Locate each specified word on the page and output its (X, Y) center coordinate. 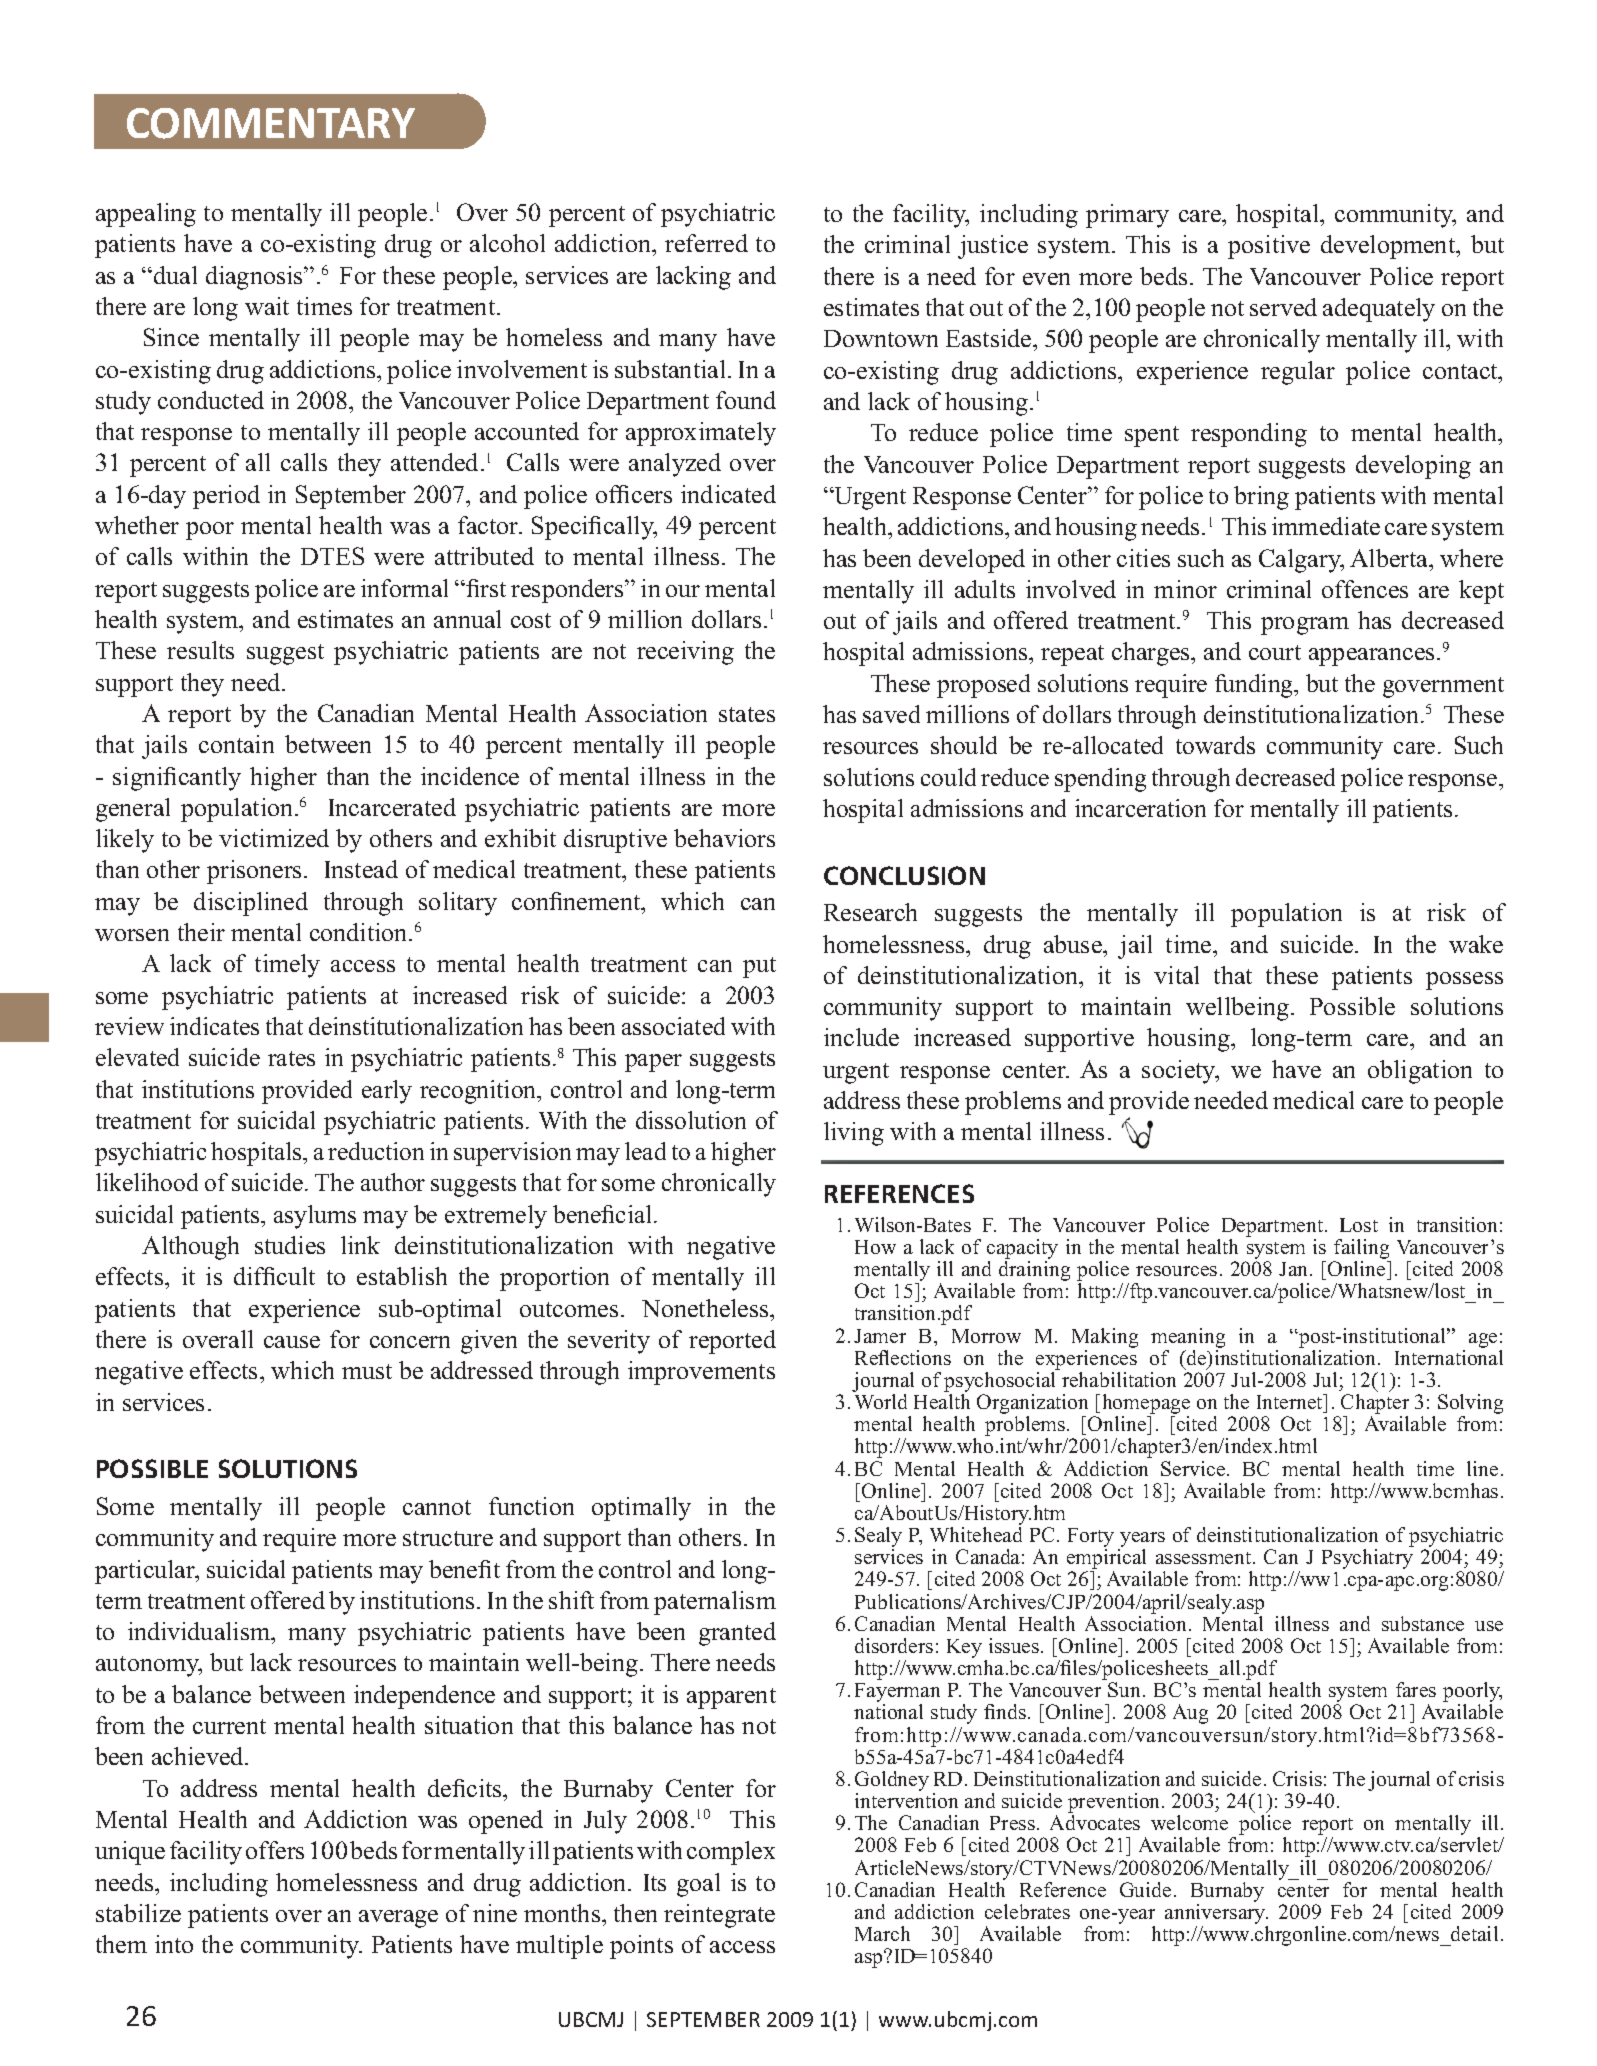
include (861, 1037)
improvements (701, 1373)
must (367, 1371)
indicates (214, 1026)
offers (275, 1850)
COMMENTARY (271, 123)
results (200, 650)
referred (706, 243)
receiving (685, 653)
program (1305, 626)
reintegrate (719, 1916)
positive (1269, 247)
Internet (1291, 1401)
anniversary (1216, 1915)
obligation (1420, 1072)
